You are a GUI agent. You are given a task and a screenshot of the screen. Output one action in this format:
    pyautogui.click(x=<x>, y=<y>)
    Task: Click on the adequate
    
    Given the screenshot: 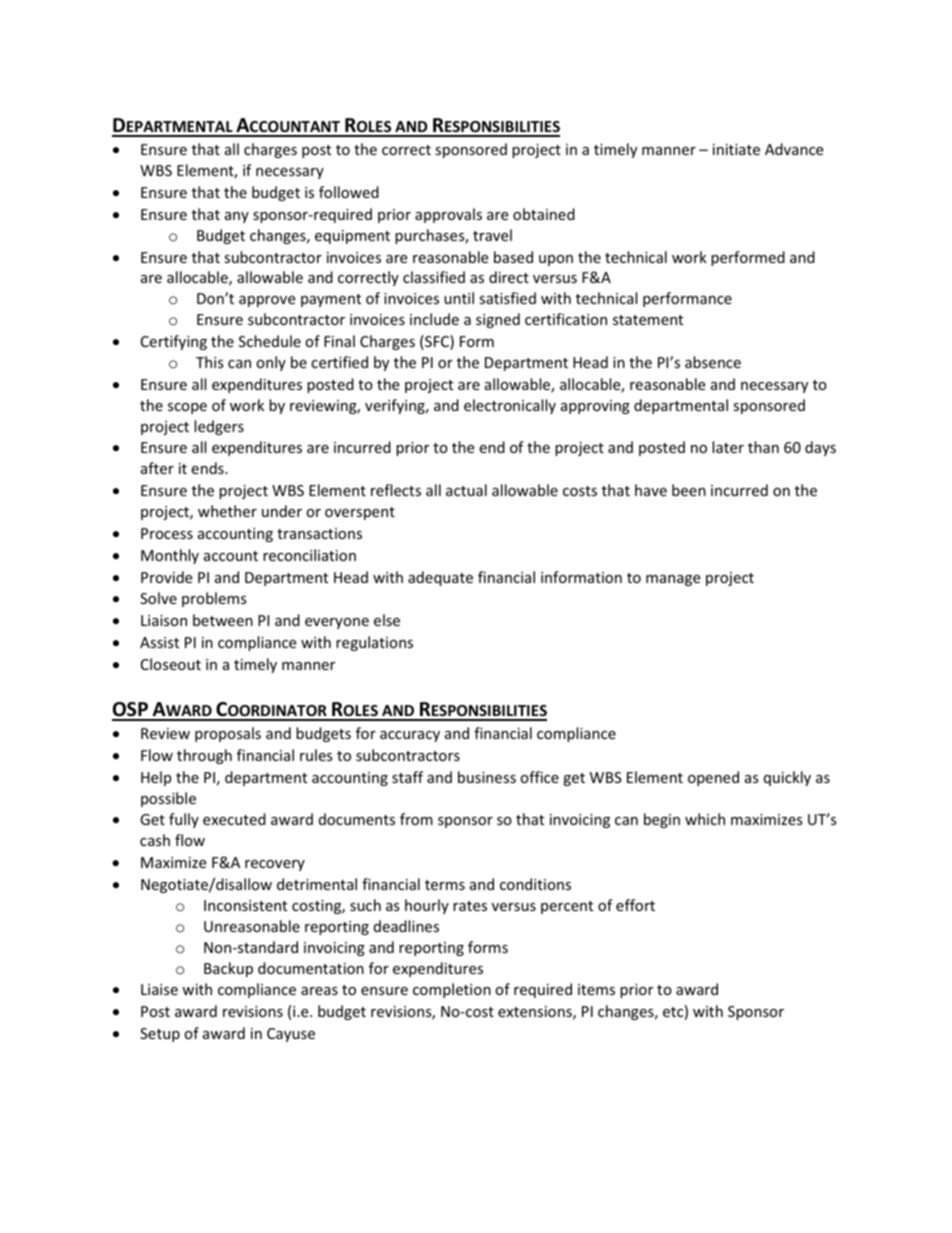 What is the action you would take?
    pyautogui.click(x=440, y=578)
